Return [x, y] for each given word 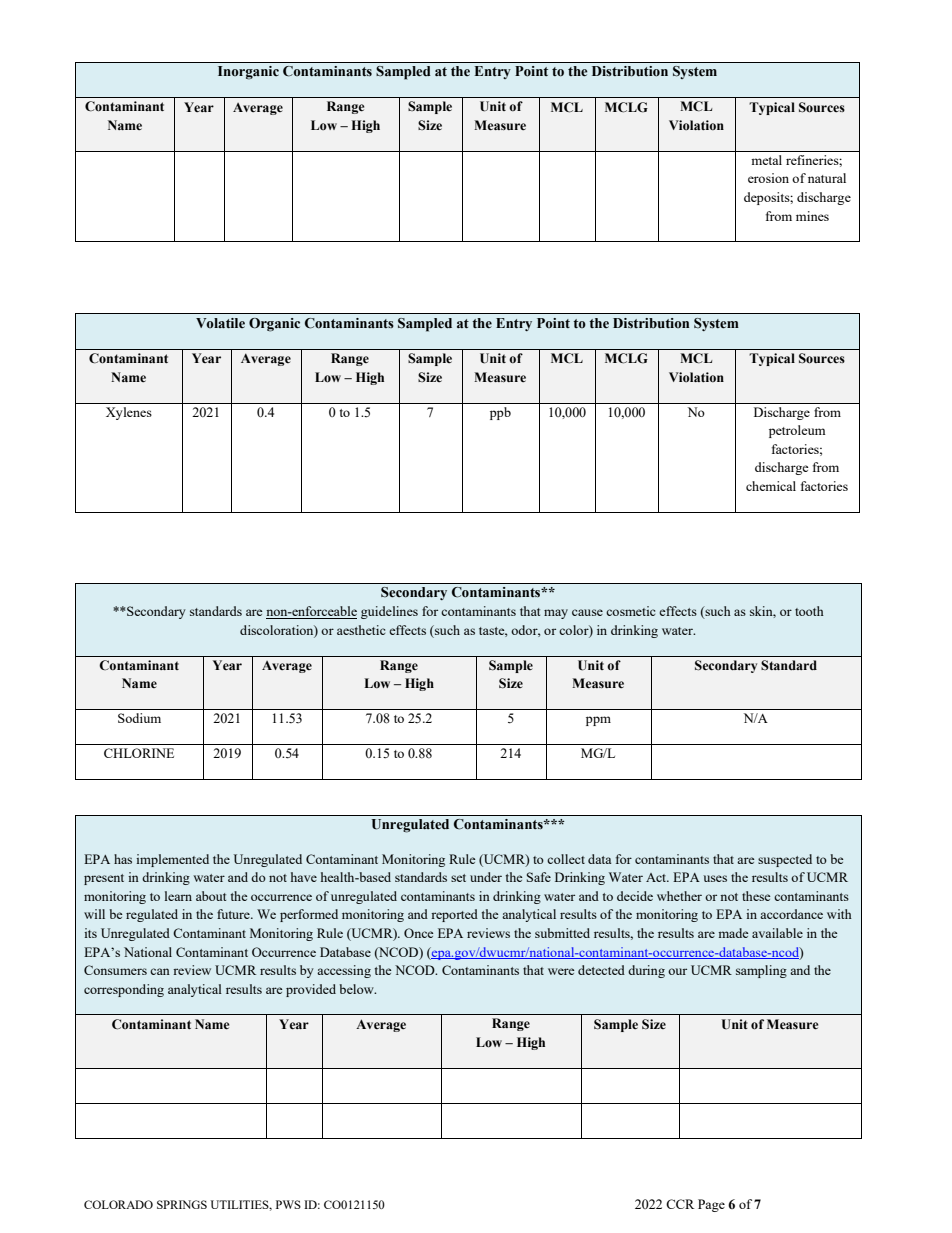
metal [766, 160]
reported [454, 915]
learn [178, 896]
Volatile [220, 323]
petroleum [797, 431]
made [733, 933]
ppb [500, 413]
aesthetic [361, 630]
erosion [768, 178]
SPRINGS [182, 1204]
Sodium [139, 718]
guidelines [389, 612]
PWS [288, 1204]
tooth [809, 611]
